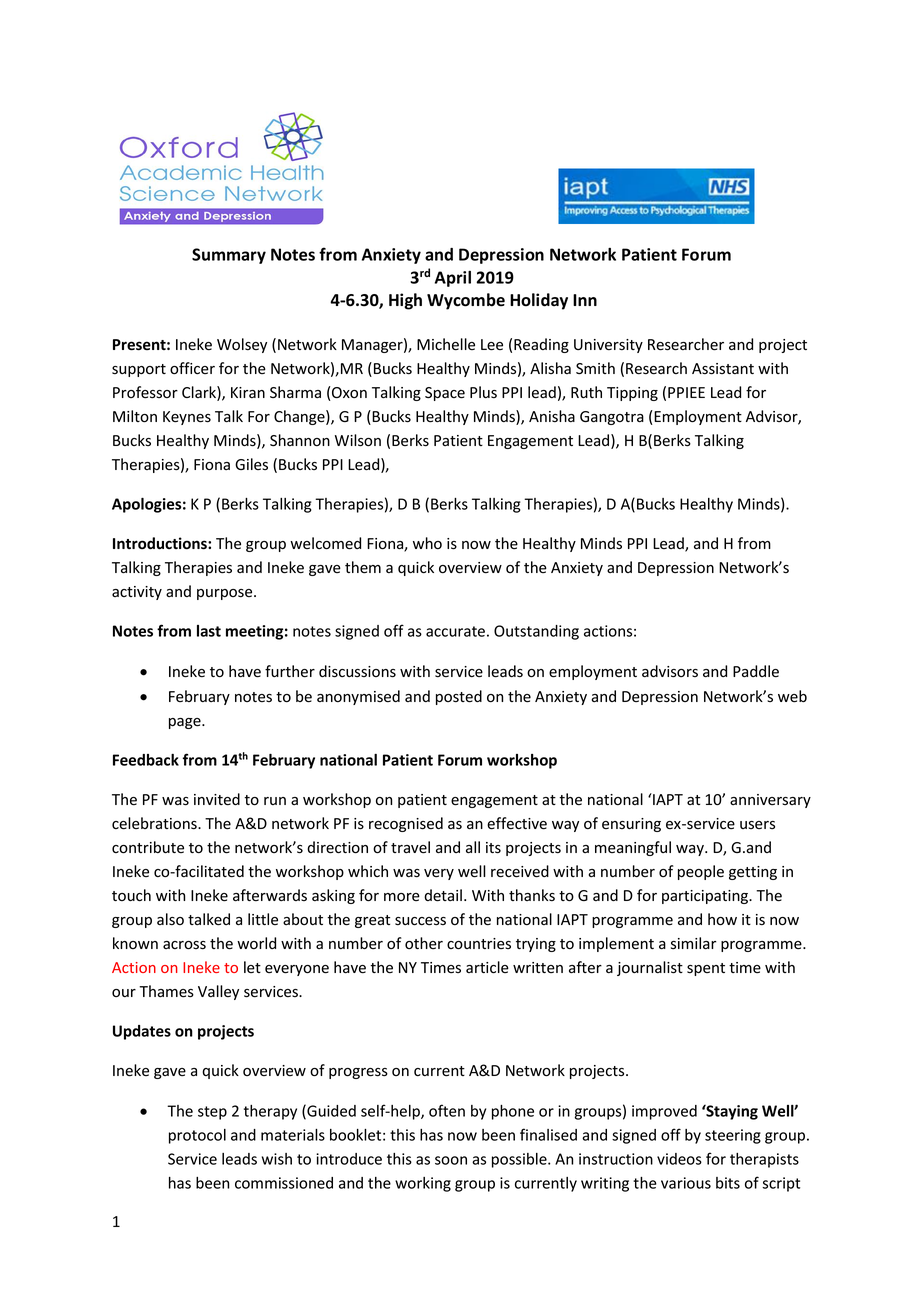  What do you see at coordinates (186, 723) in the screenshot?
I see `page` at bounding box center [186, 723].
